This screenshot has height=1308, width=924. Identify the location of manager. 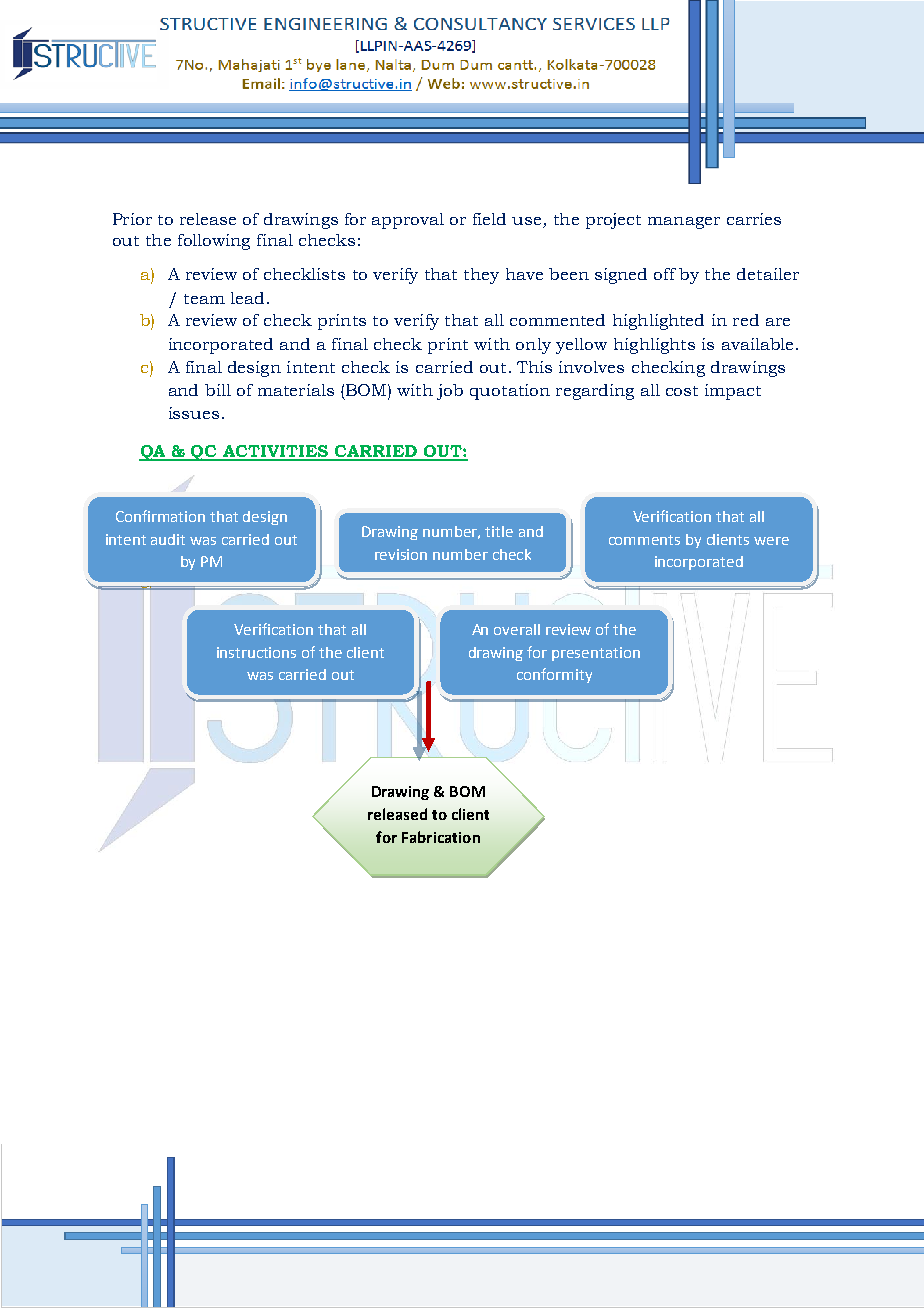
(684, 223).
